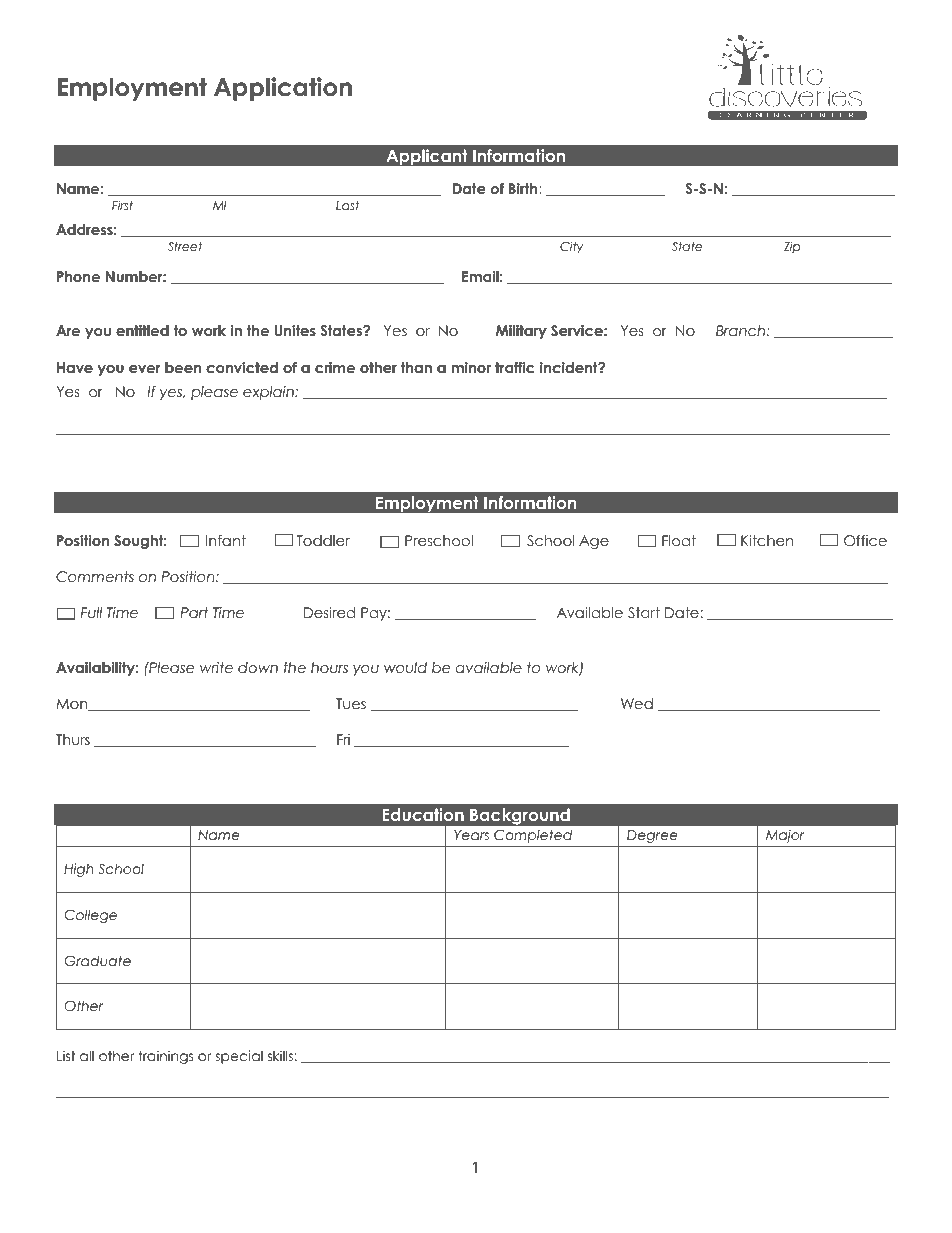 This screenshot has height=1233, width=952. Describe the element at coordinates (423, 814) in the screenshot. I see `Education` at that location.
